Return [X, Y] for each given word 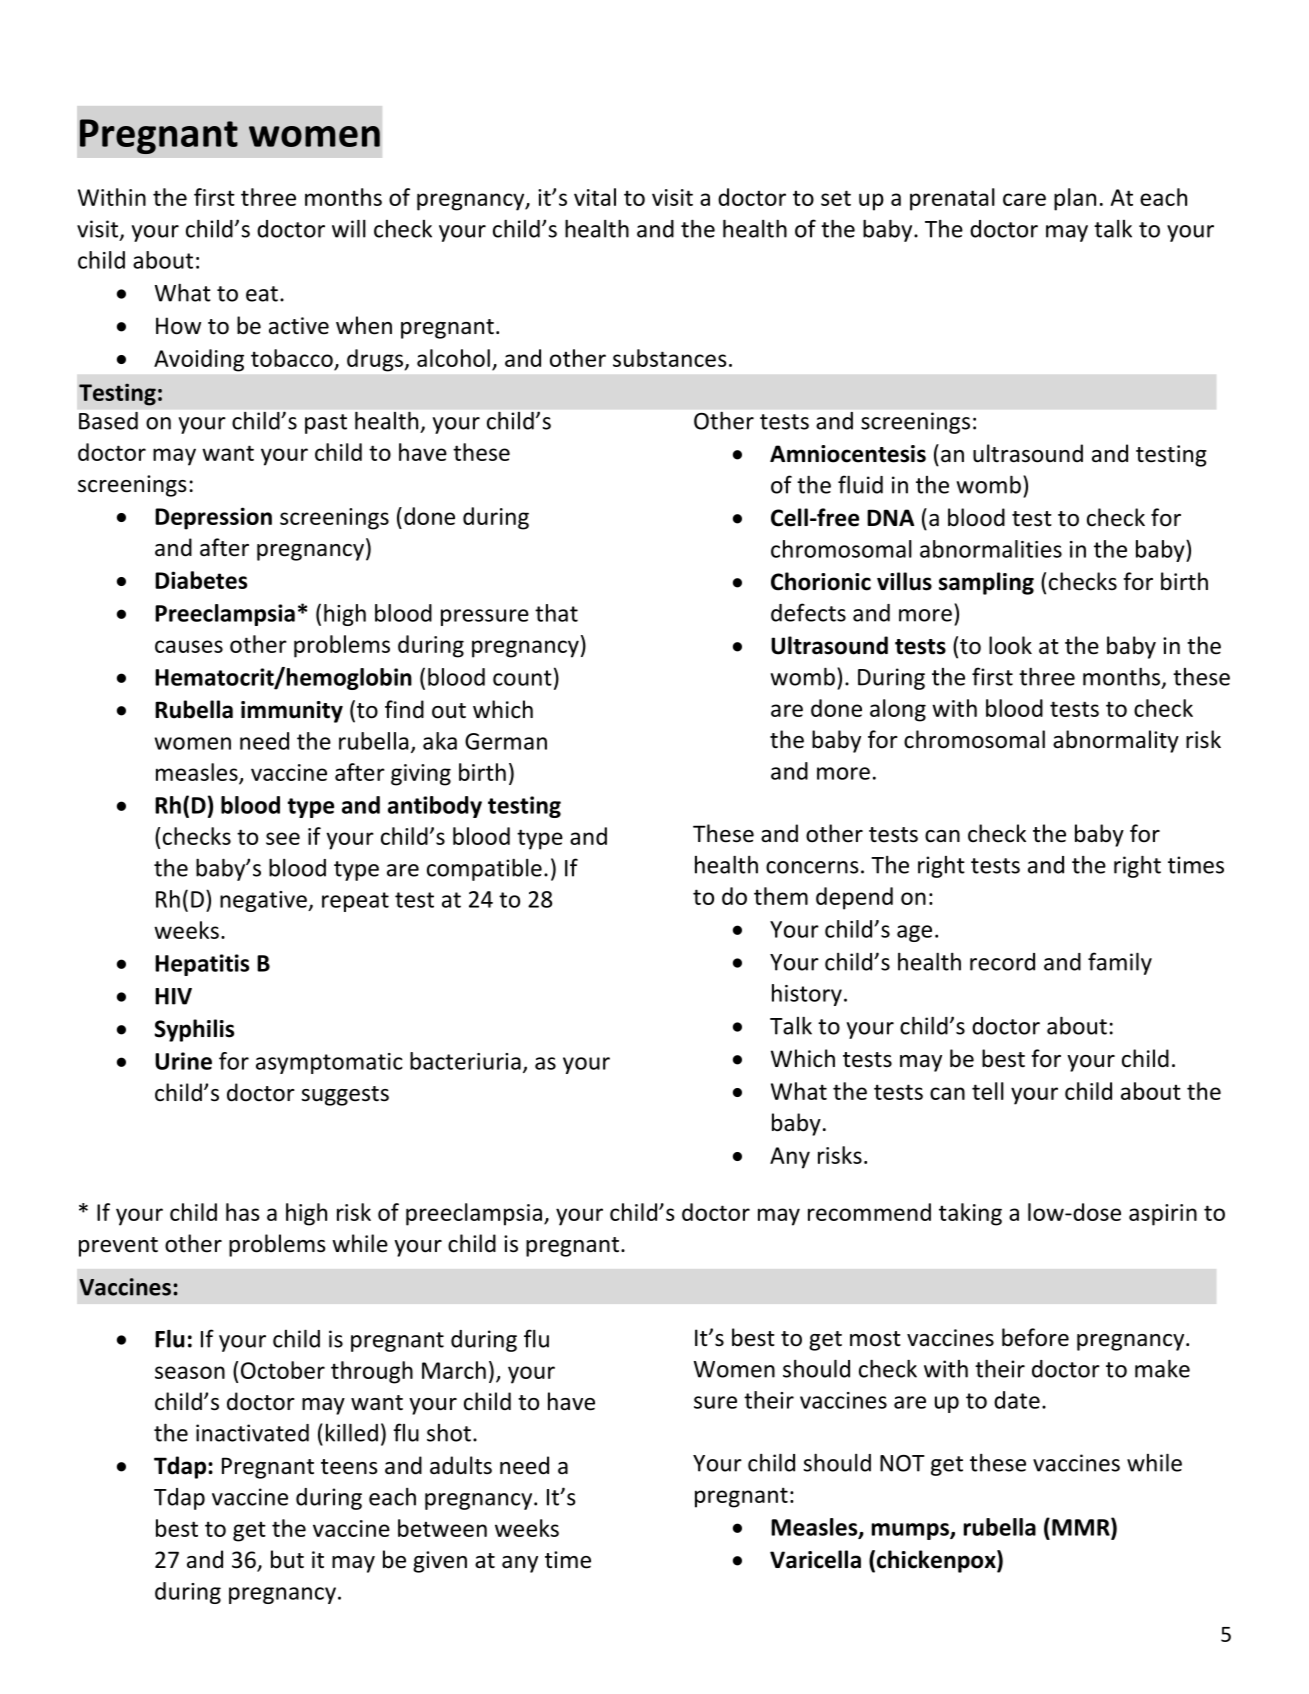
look [1010, 645]
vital [595, 197]
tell [988, 1091]
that [556, 613]
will [349, 228]
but [287, 1559]
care [1024, 199]
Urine [183, 1061]
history [807, 995]
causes [189, 646]
